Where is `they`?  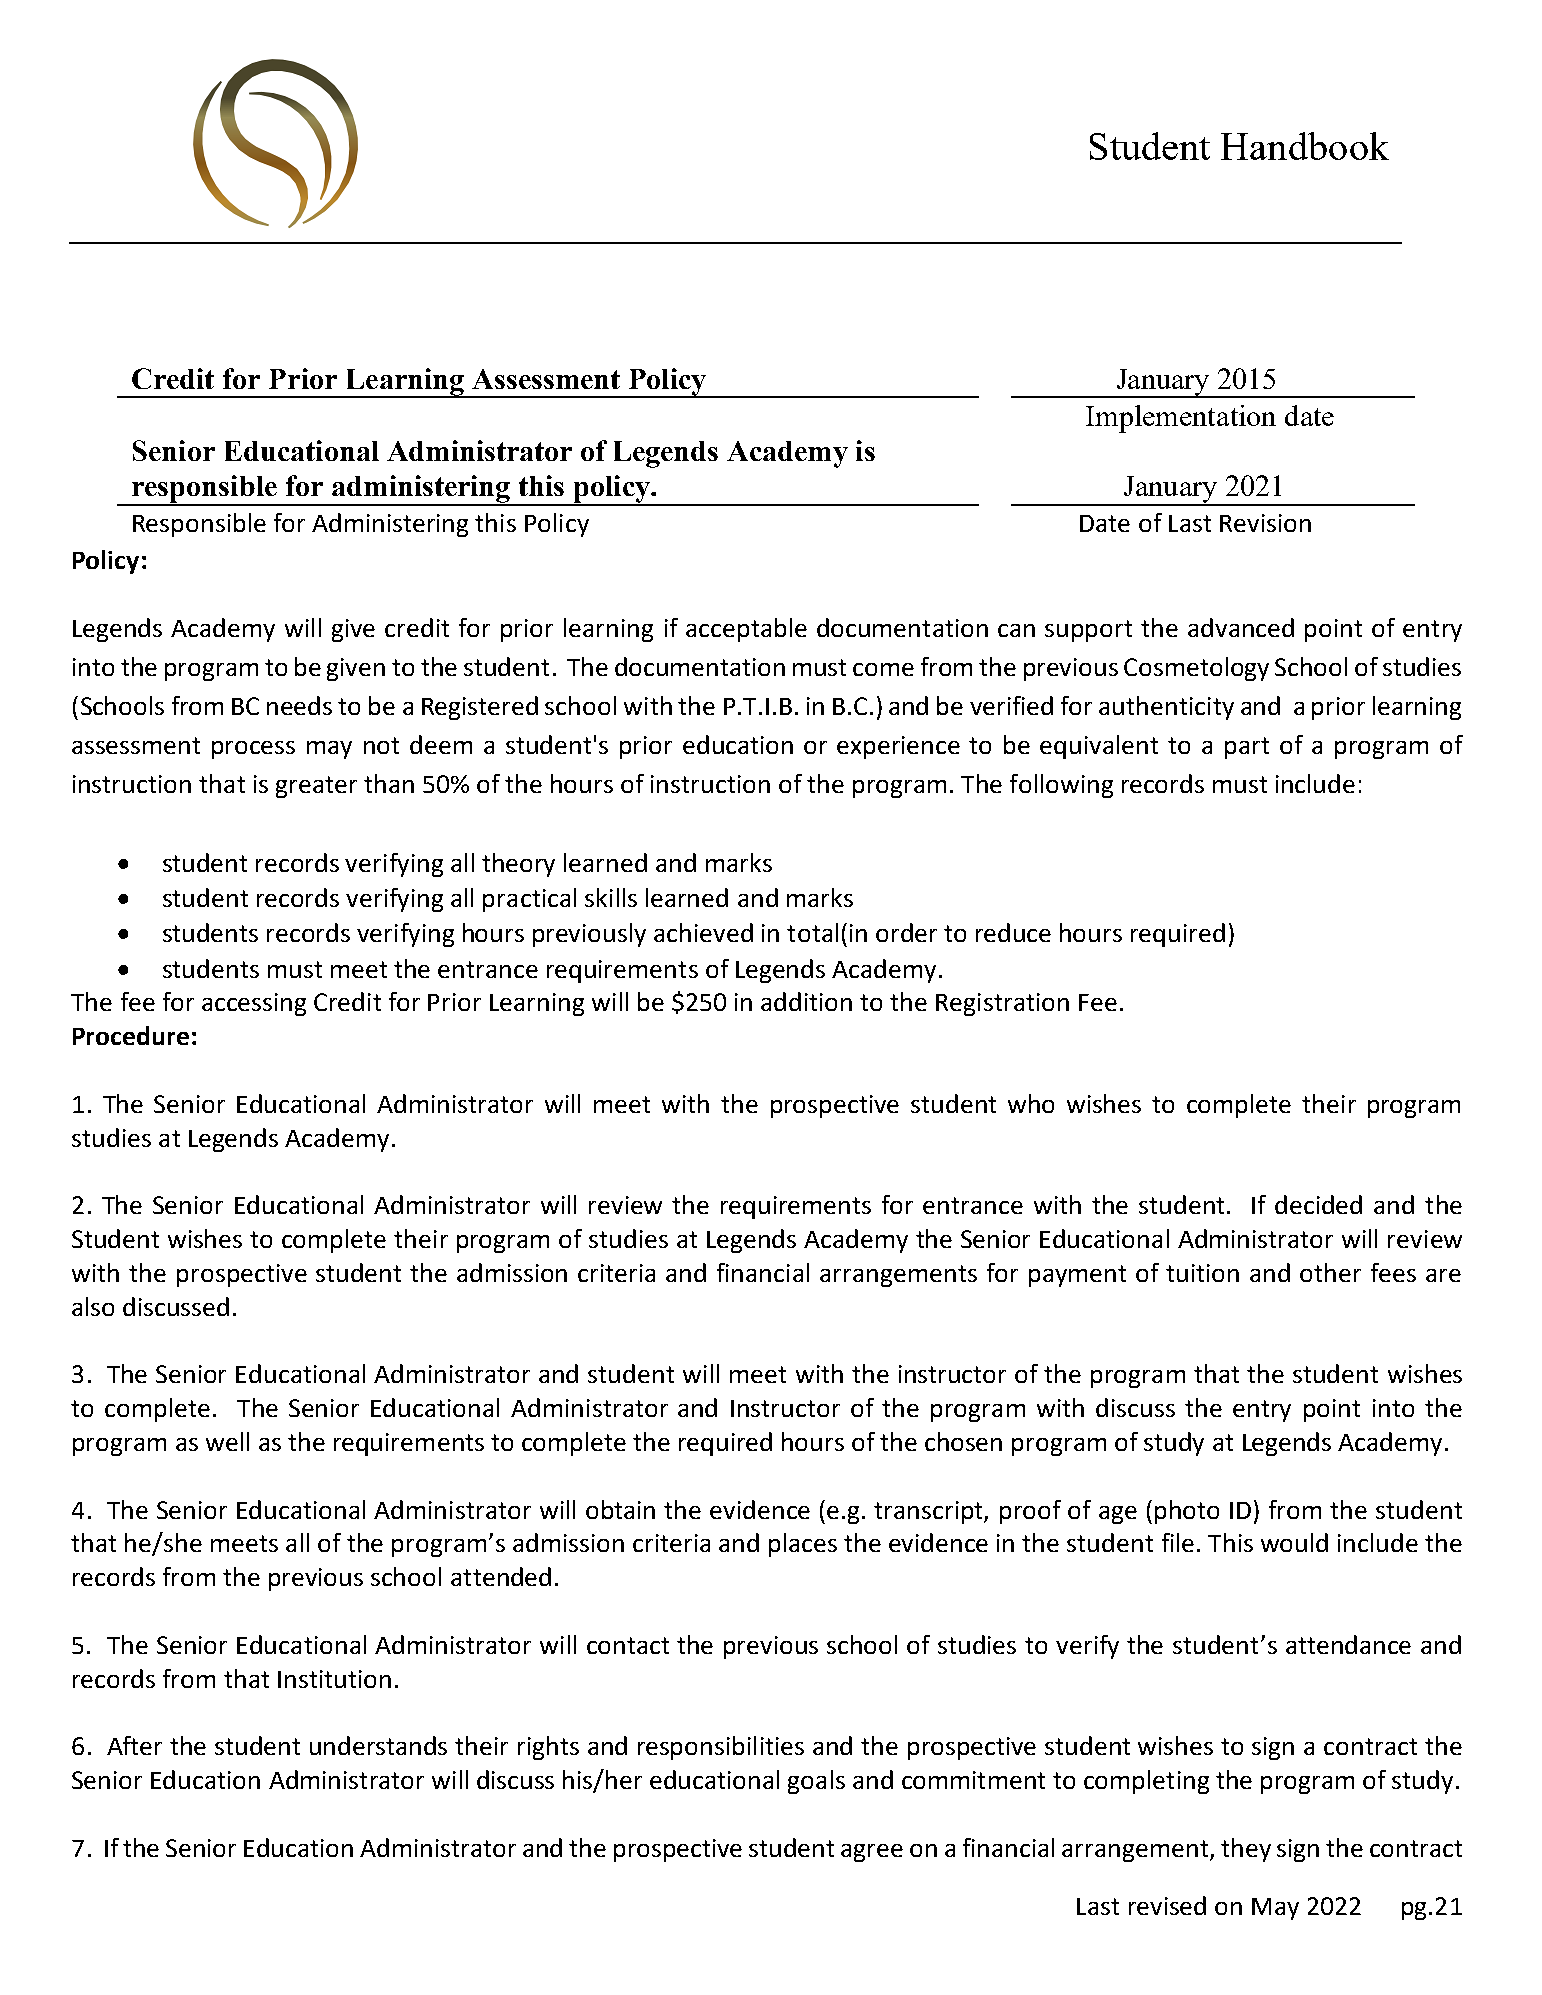 they is located at coordinates (1246, 1850).
